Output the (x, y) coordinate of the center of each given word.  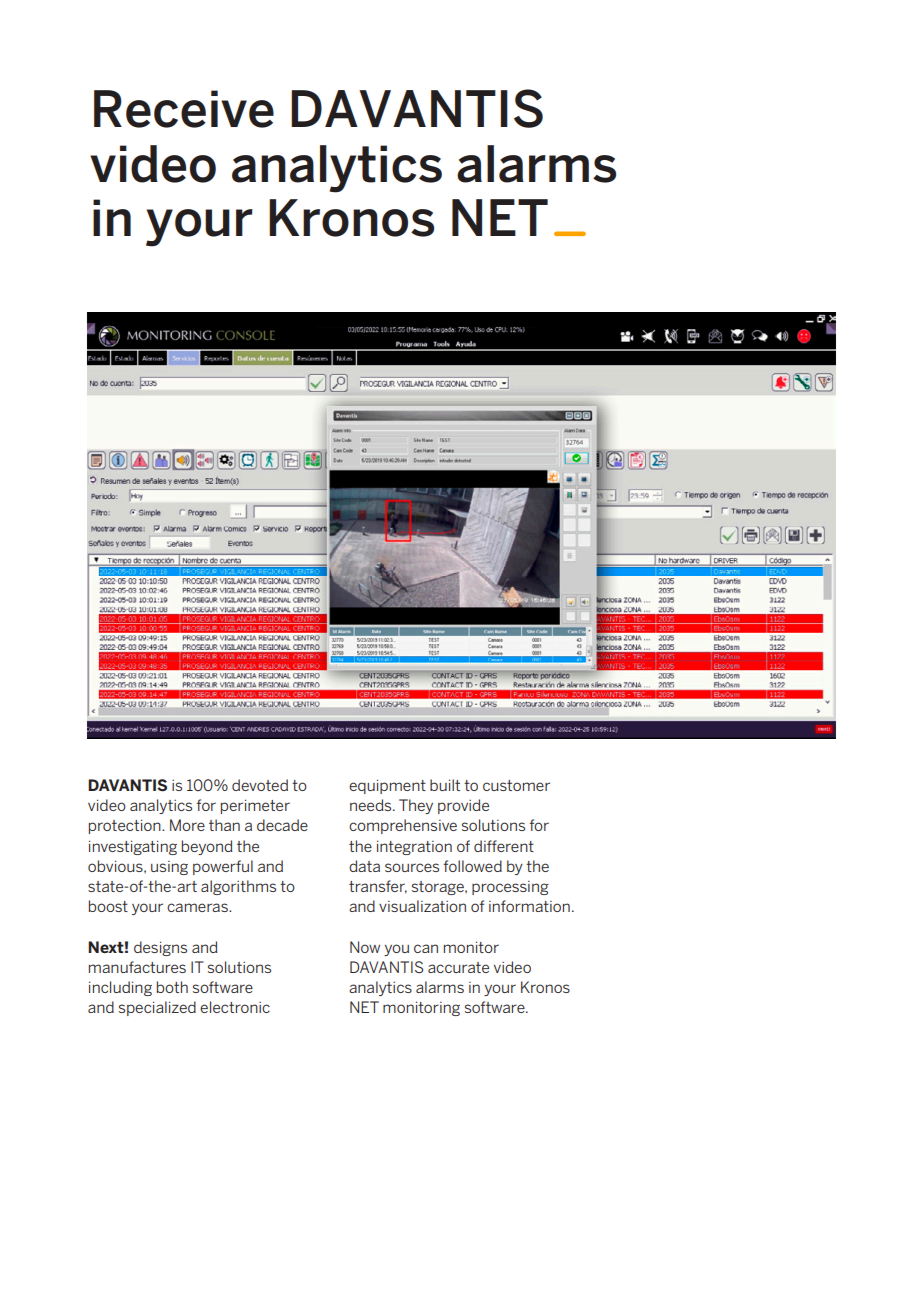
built (445, 785)
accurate (458, 967)
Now (365, 947)
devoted (260, 785)
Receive (184, 109)
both (172, 987)
